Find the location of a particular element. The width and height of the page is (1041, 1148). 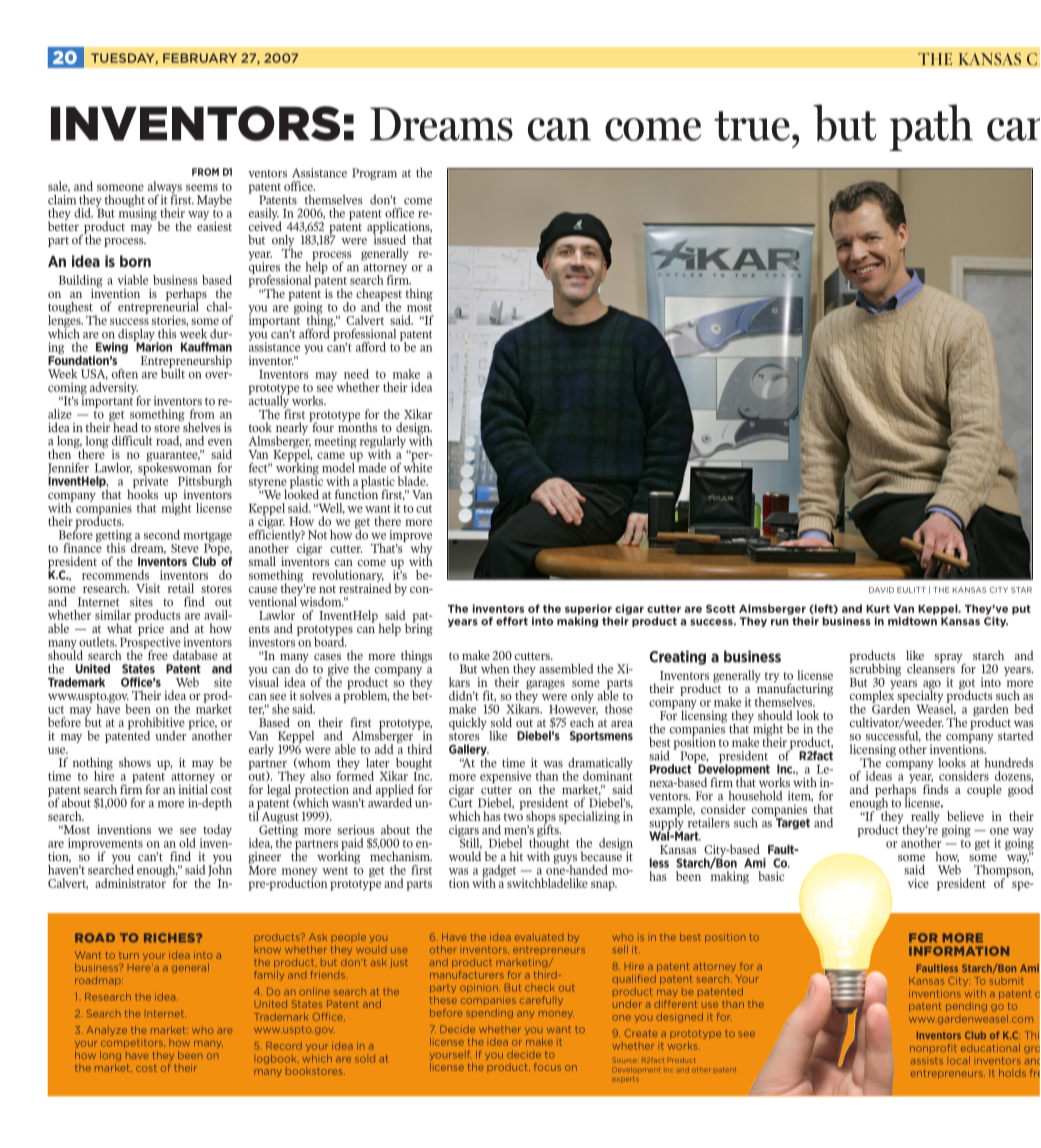

competitors is located at coordinates (133, 1043).
